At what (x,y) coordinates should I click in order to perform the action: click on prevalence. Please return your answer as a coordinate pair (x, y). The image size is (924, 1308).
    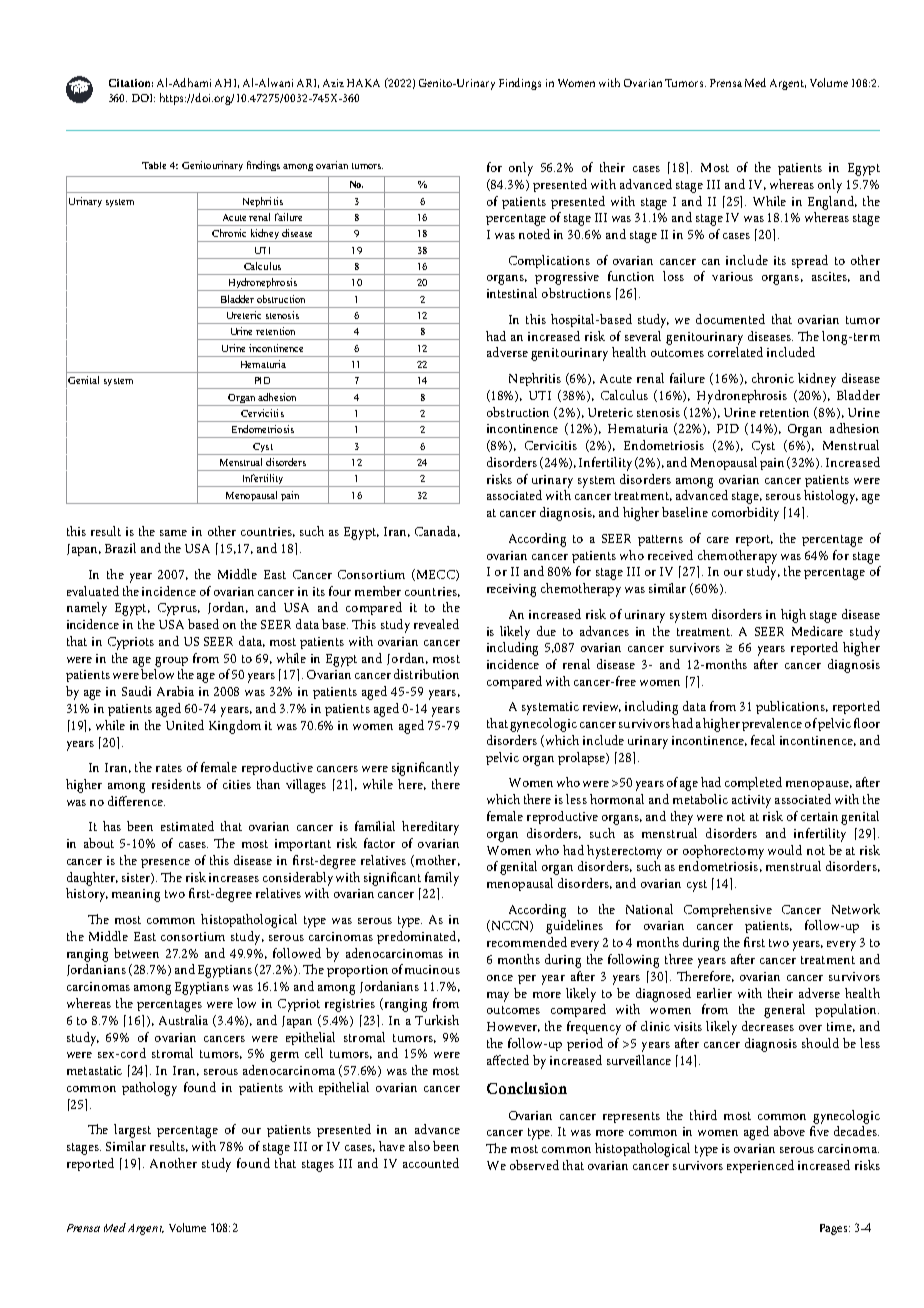
    Looking at the image, I should click on (772, 724).
